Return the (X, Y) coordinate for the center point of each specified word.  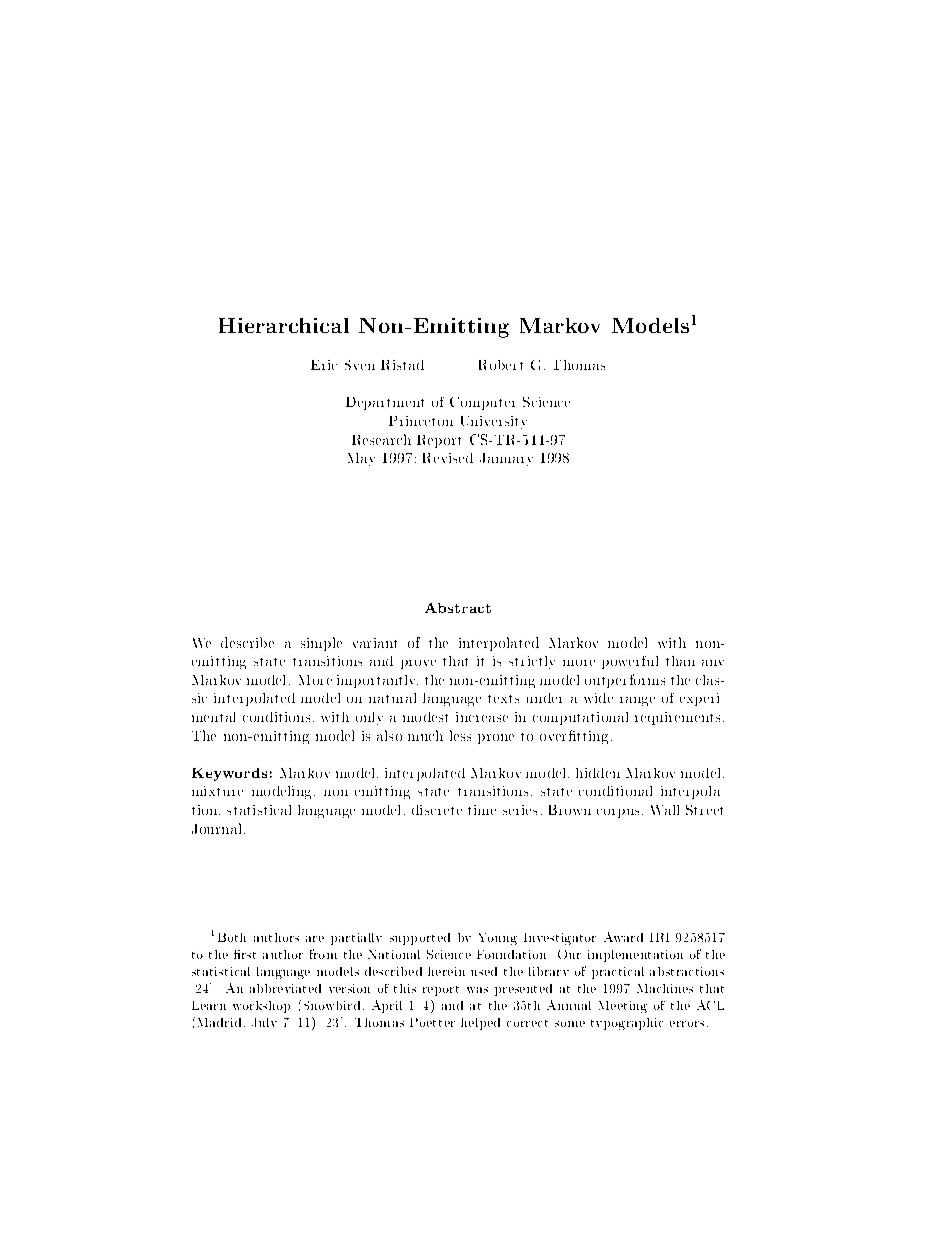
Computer (482, 403)
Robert (501, 365)
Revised (448, 458)
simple (321, 644)
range (637, 701)
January (506, 459)
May (361, 459)
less (460, 735)
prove (418, 664)
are (315, 939)
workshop (261, 1007)
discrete (437, 810)
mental (213, 717)
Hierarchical (284, 325)
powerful (630, 662)
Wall (665, 810)
